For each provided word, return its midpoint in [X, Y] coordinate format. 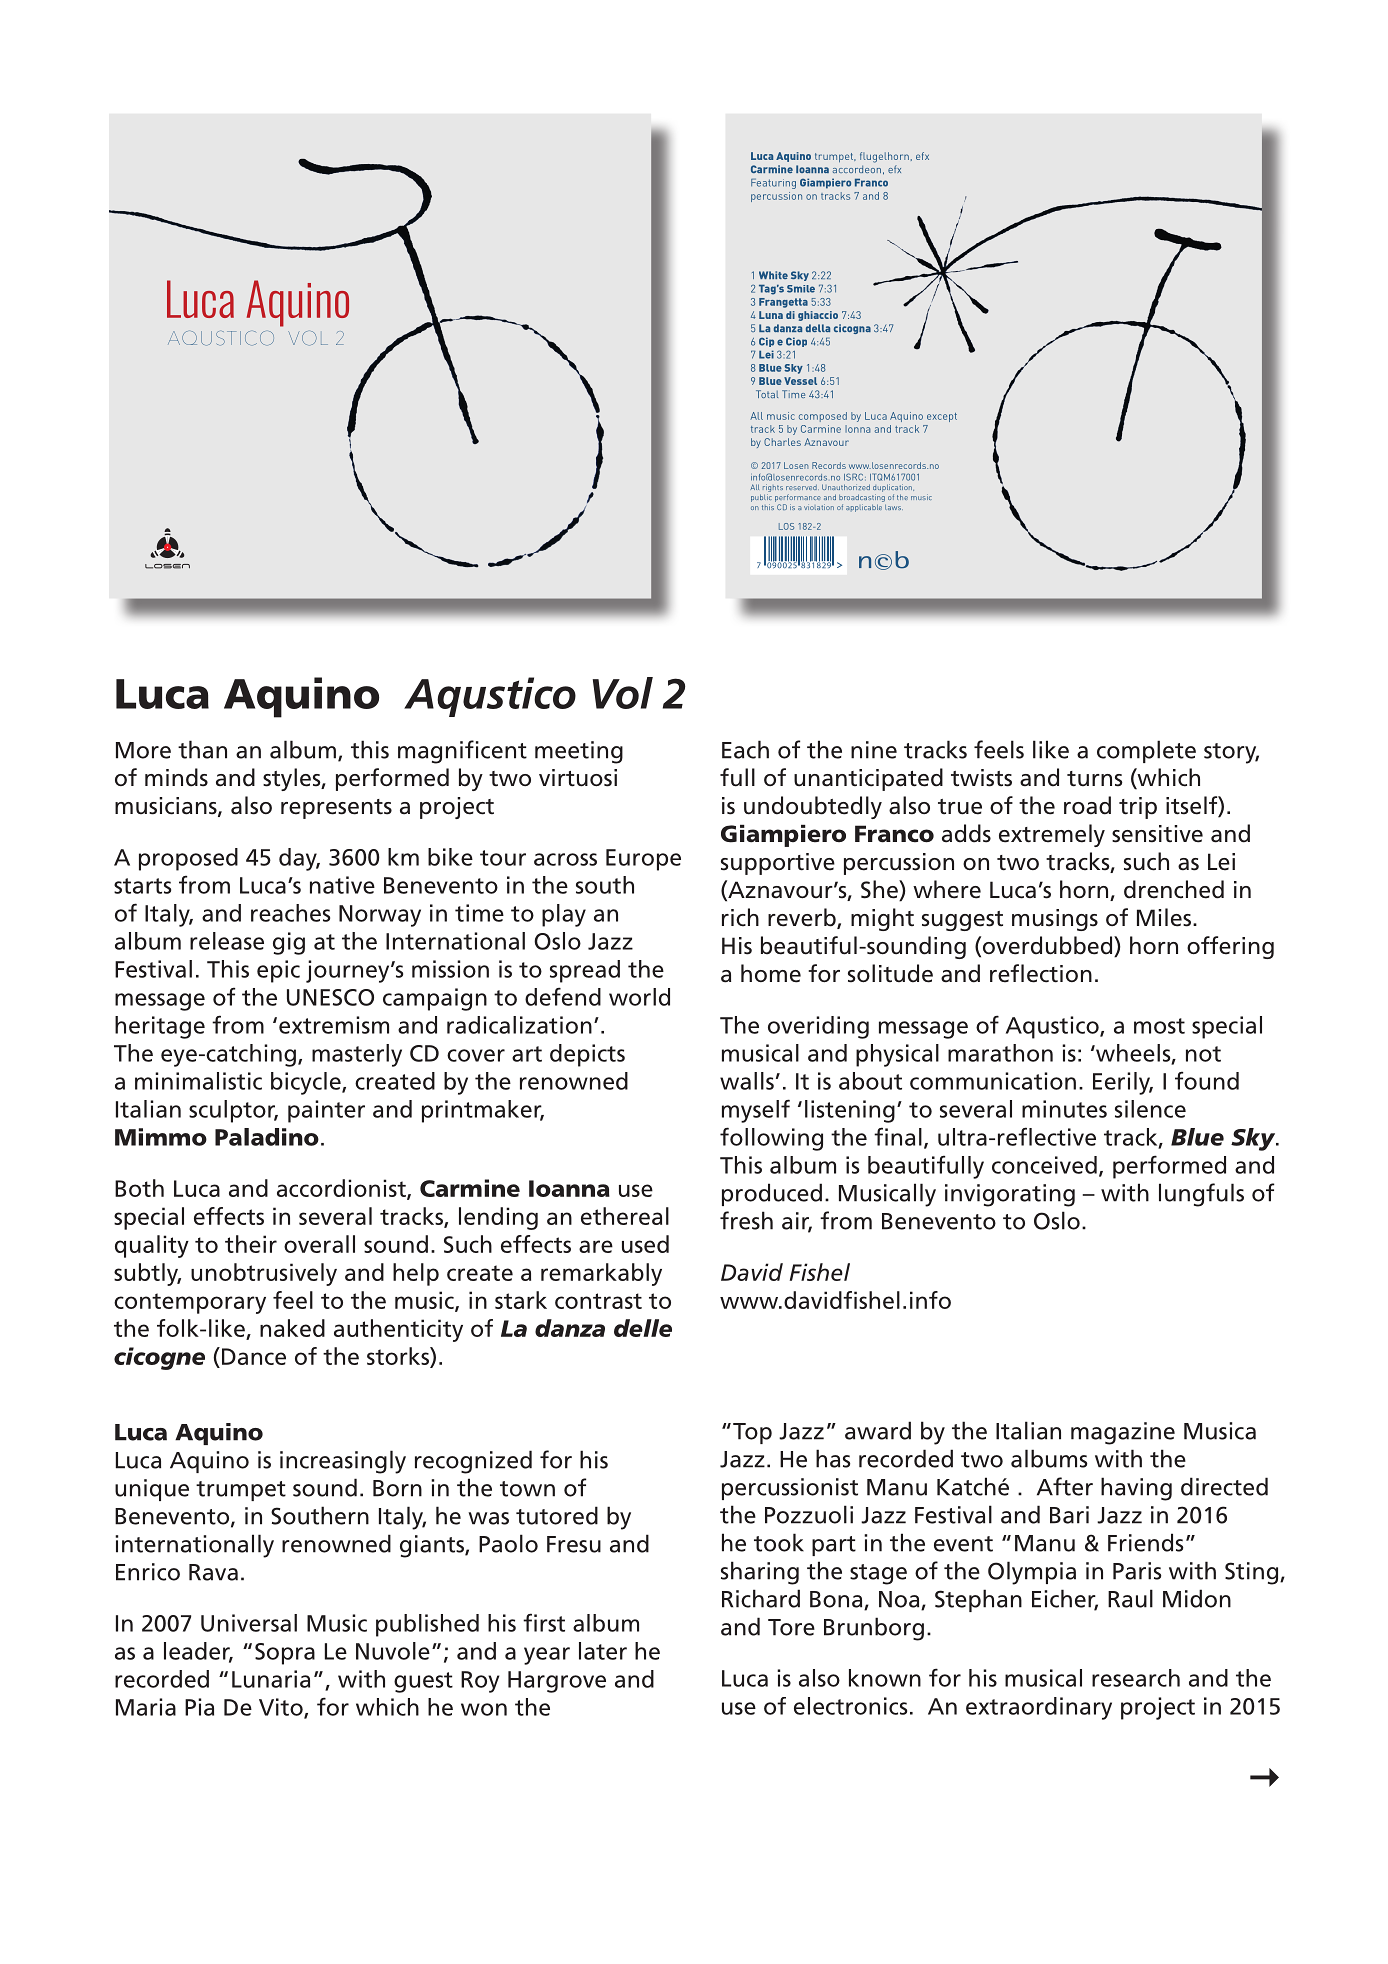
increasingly [343, 1462]
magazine [1123, 1433]
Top [752, 1433]
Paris [1137, 1571]
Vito [282, 1708]
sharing [760, 1573]
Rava [213, 1572]
